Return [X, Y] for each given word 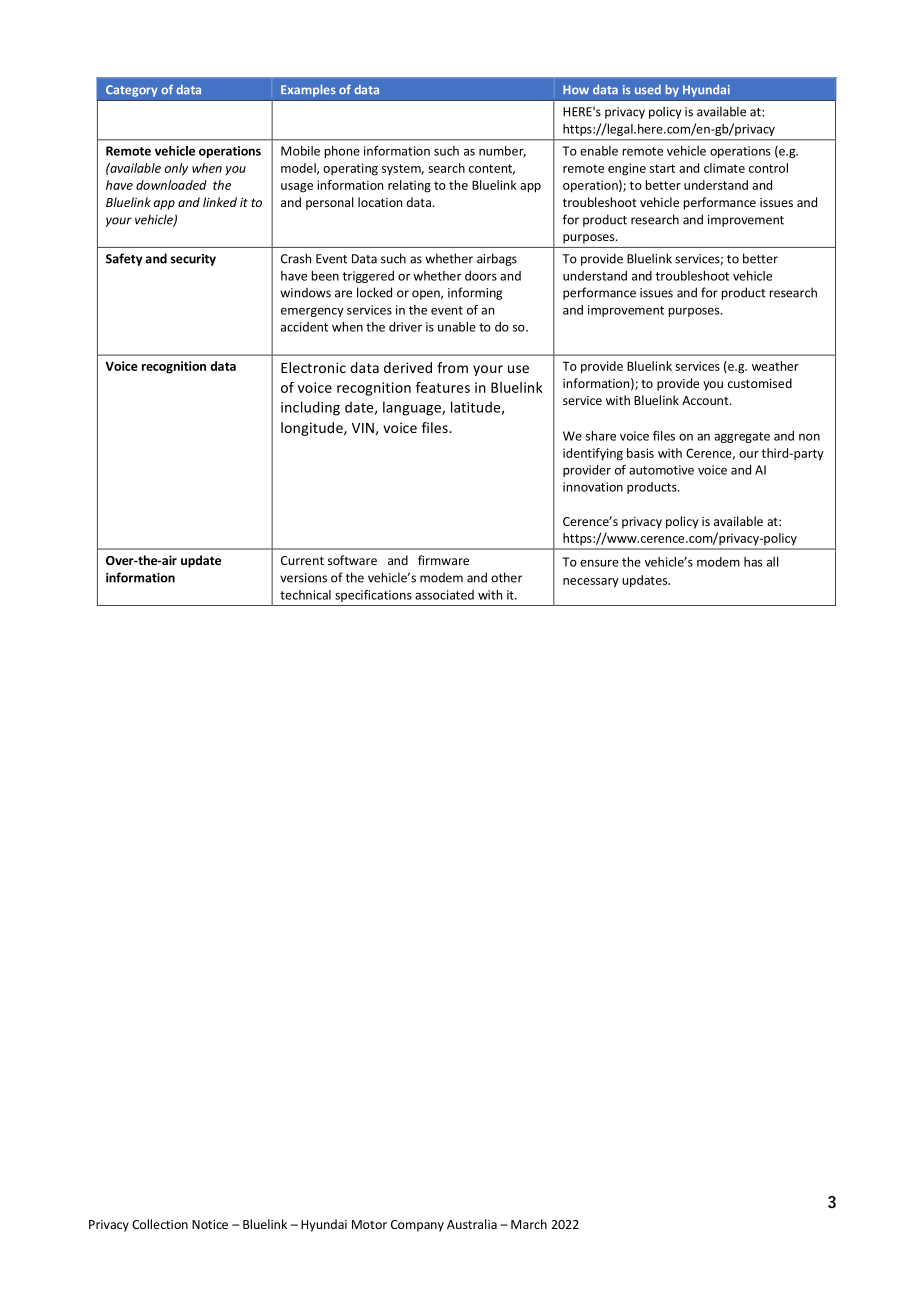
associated [444, 595]
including [310, 408]
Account [706, 400]
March [529, 1224]
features [443, 387]
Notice [210, 1224]
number [502, 152]
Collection [160, 1224]
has [753, 562]
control [768, 168]
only [176, 169]
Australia [472, 1224]
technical [305, 595]
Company [417, 1226]
